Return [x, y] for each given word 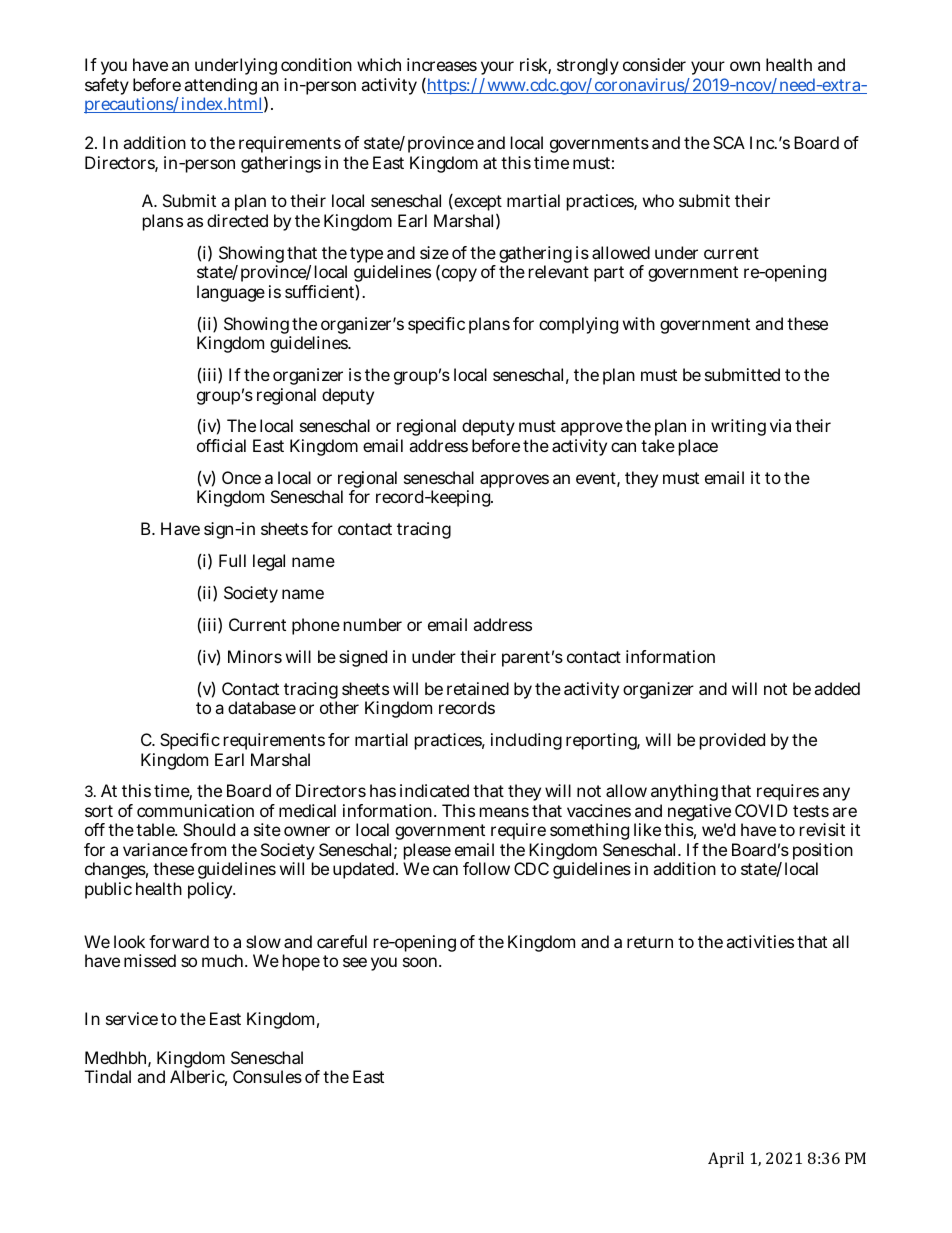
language [231, 293]
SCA [729, 142]
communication [195, 810]
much [224, 960]
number [373, 624]
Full [232, 560]
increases [442, 64]
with [639, 323]
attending [220, 88]
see [355, 962]
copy [458, 275]
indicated [434, 790]
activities [760, 941]
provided [732, 741]
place [698, 447]
